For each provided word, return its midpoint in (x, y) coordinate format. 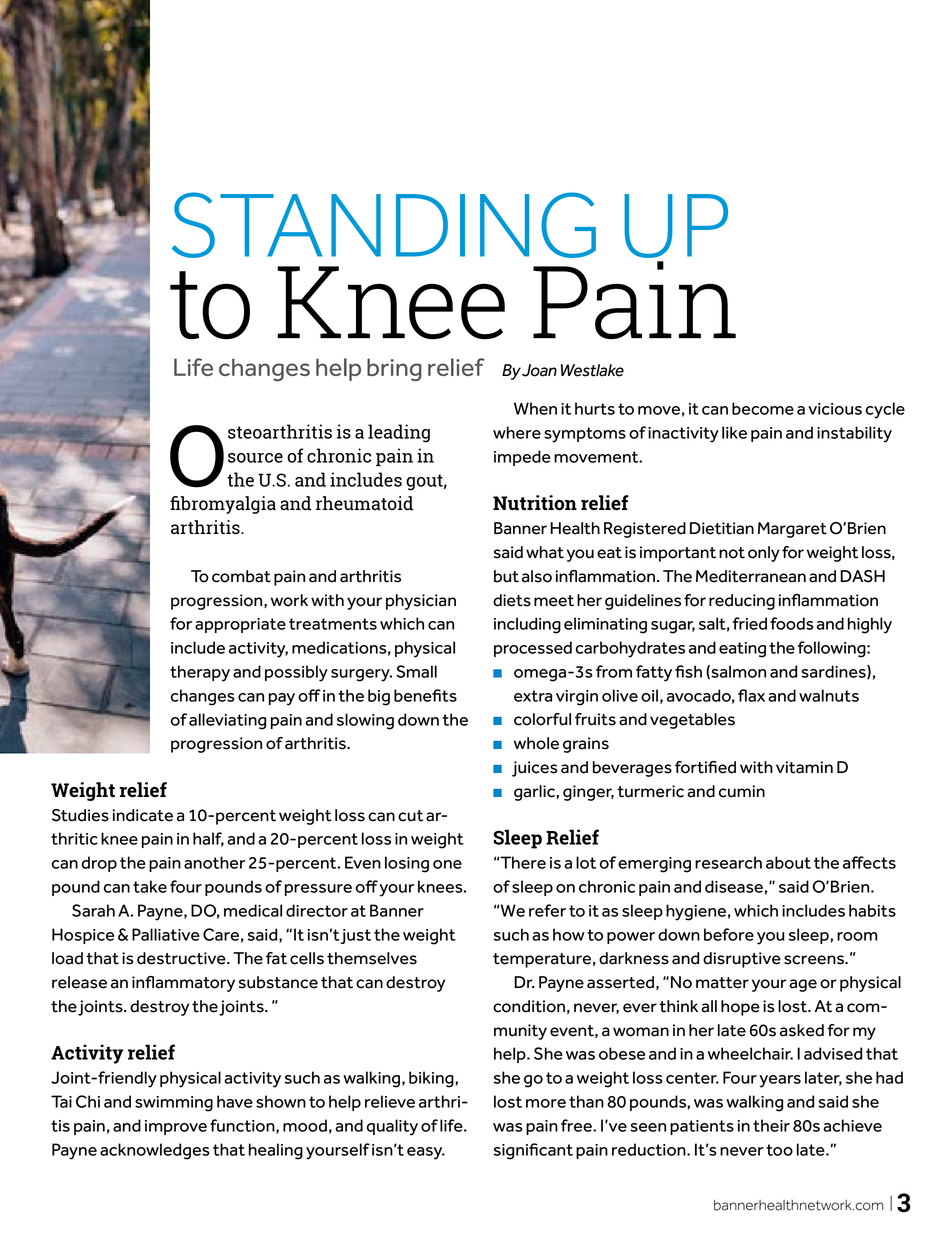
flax (751, 695)
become (763, 408)
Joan (539, 370)
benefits (425, 695)
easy (426, 1153)
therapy (200, 673)
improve (176, 1127)
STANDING (384, 225)
